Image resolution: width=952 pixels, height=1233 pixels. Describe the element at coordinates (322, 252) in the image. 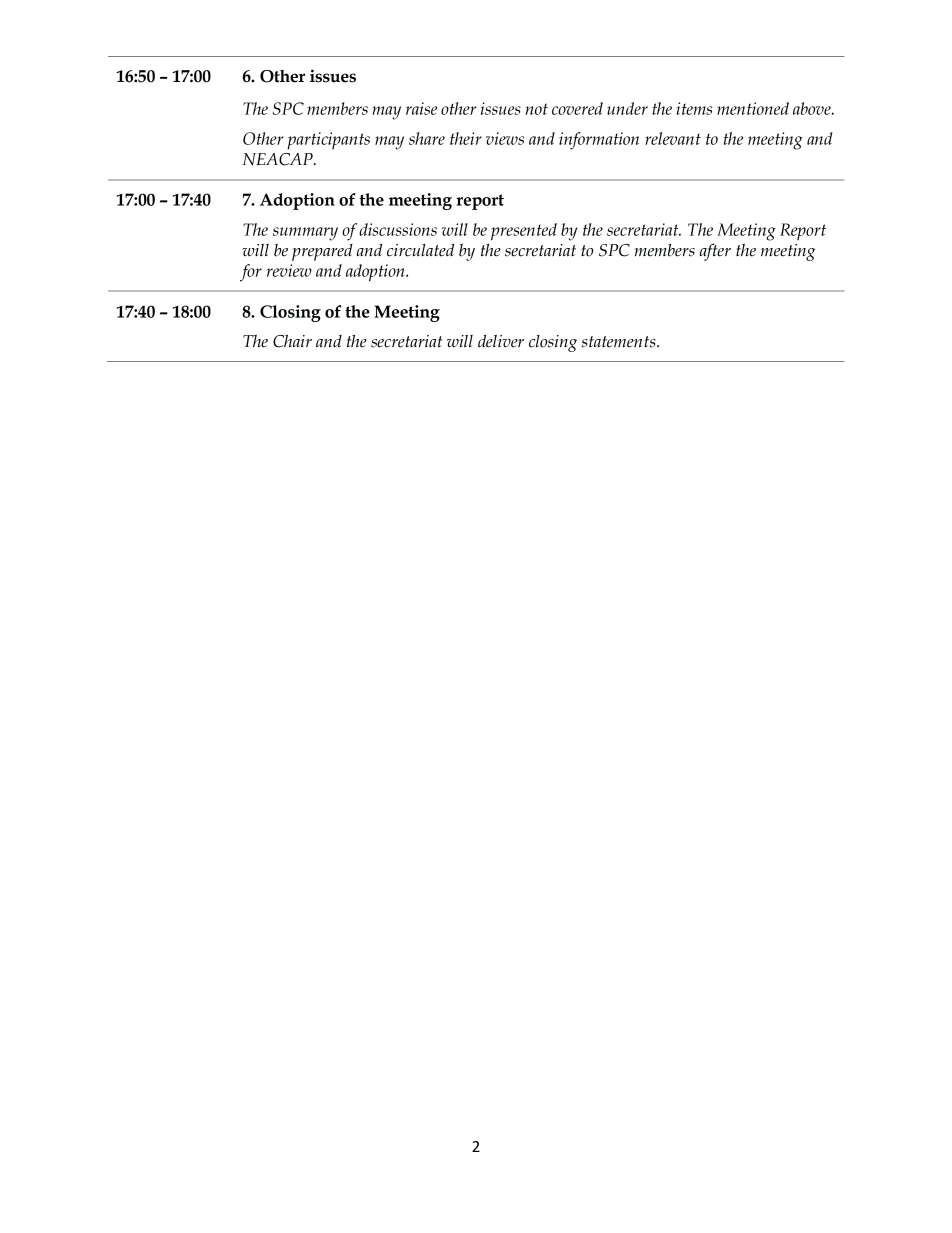

I see `prepared` at that location.
